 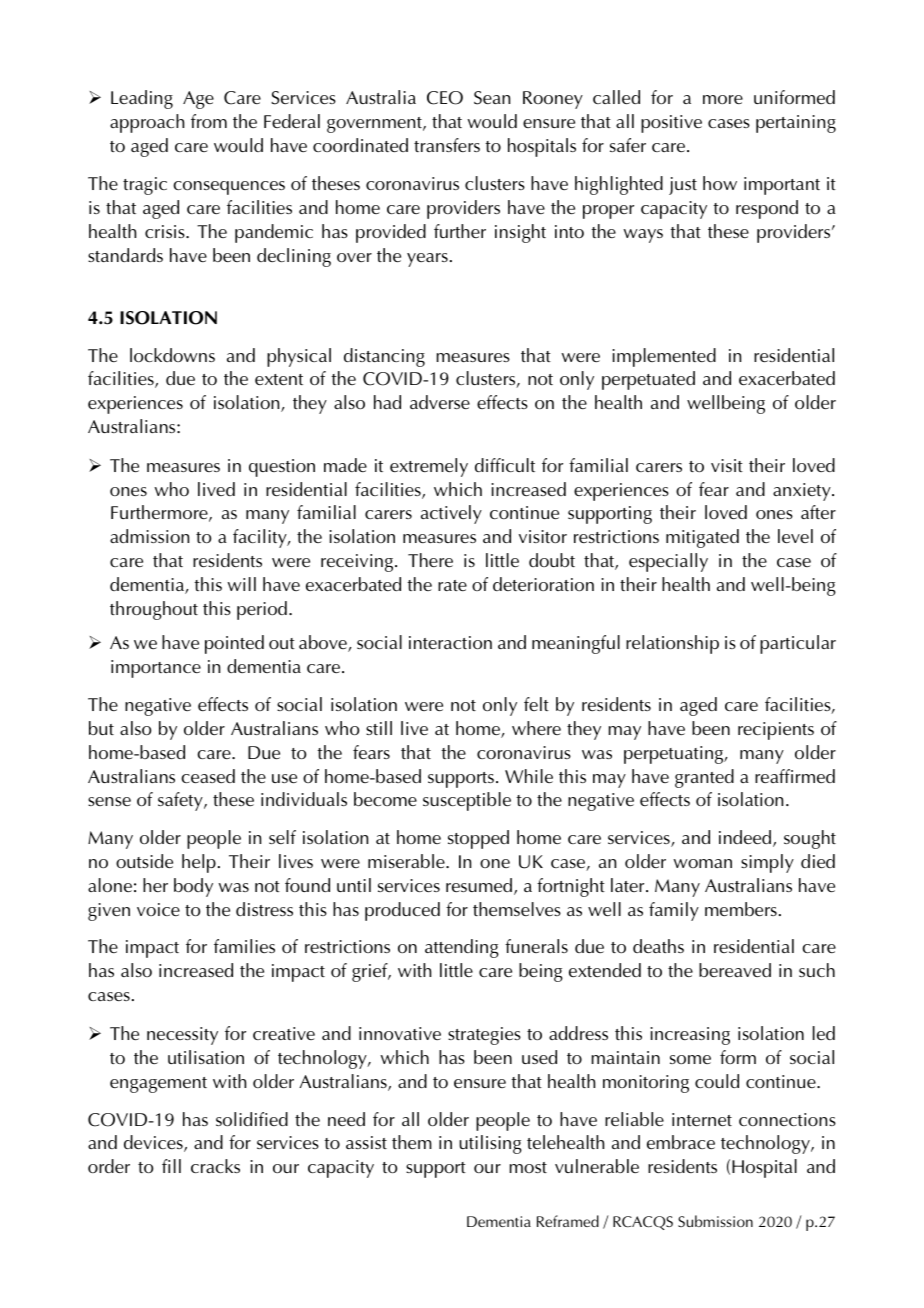 What do you see at coordinates (450, 642) in the page?
I see `interaction` at bounding box center [450, 642].
